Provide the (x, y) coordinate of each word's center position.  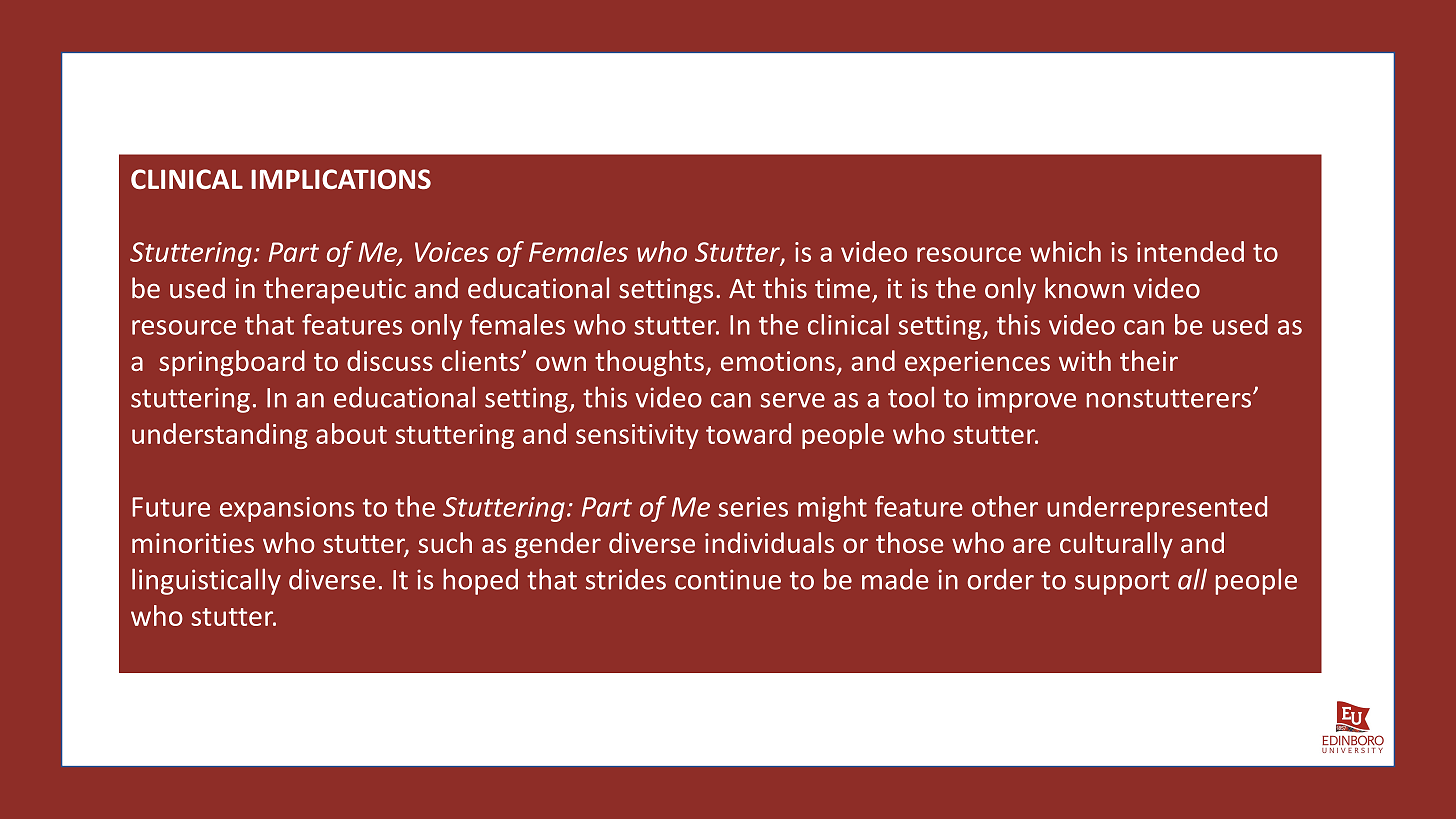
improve (1027, 400)
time (842, 288)
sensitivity (637, 436)
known (1084, 288)
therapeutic (335, 290)
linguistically (206, 581)
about (351, 433)
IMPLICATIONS (341, 179)
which (1065, 251)
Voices (452, 252)
